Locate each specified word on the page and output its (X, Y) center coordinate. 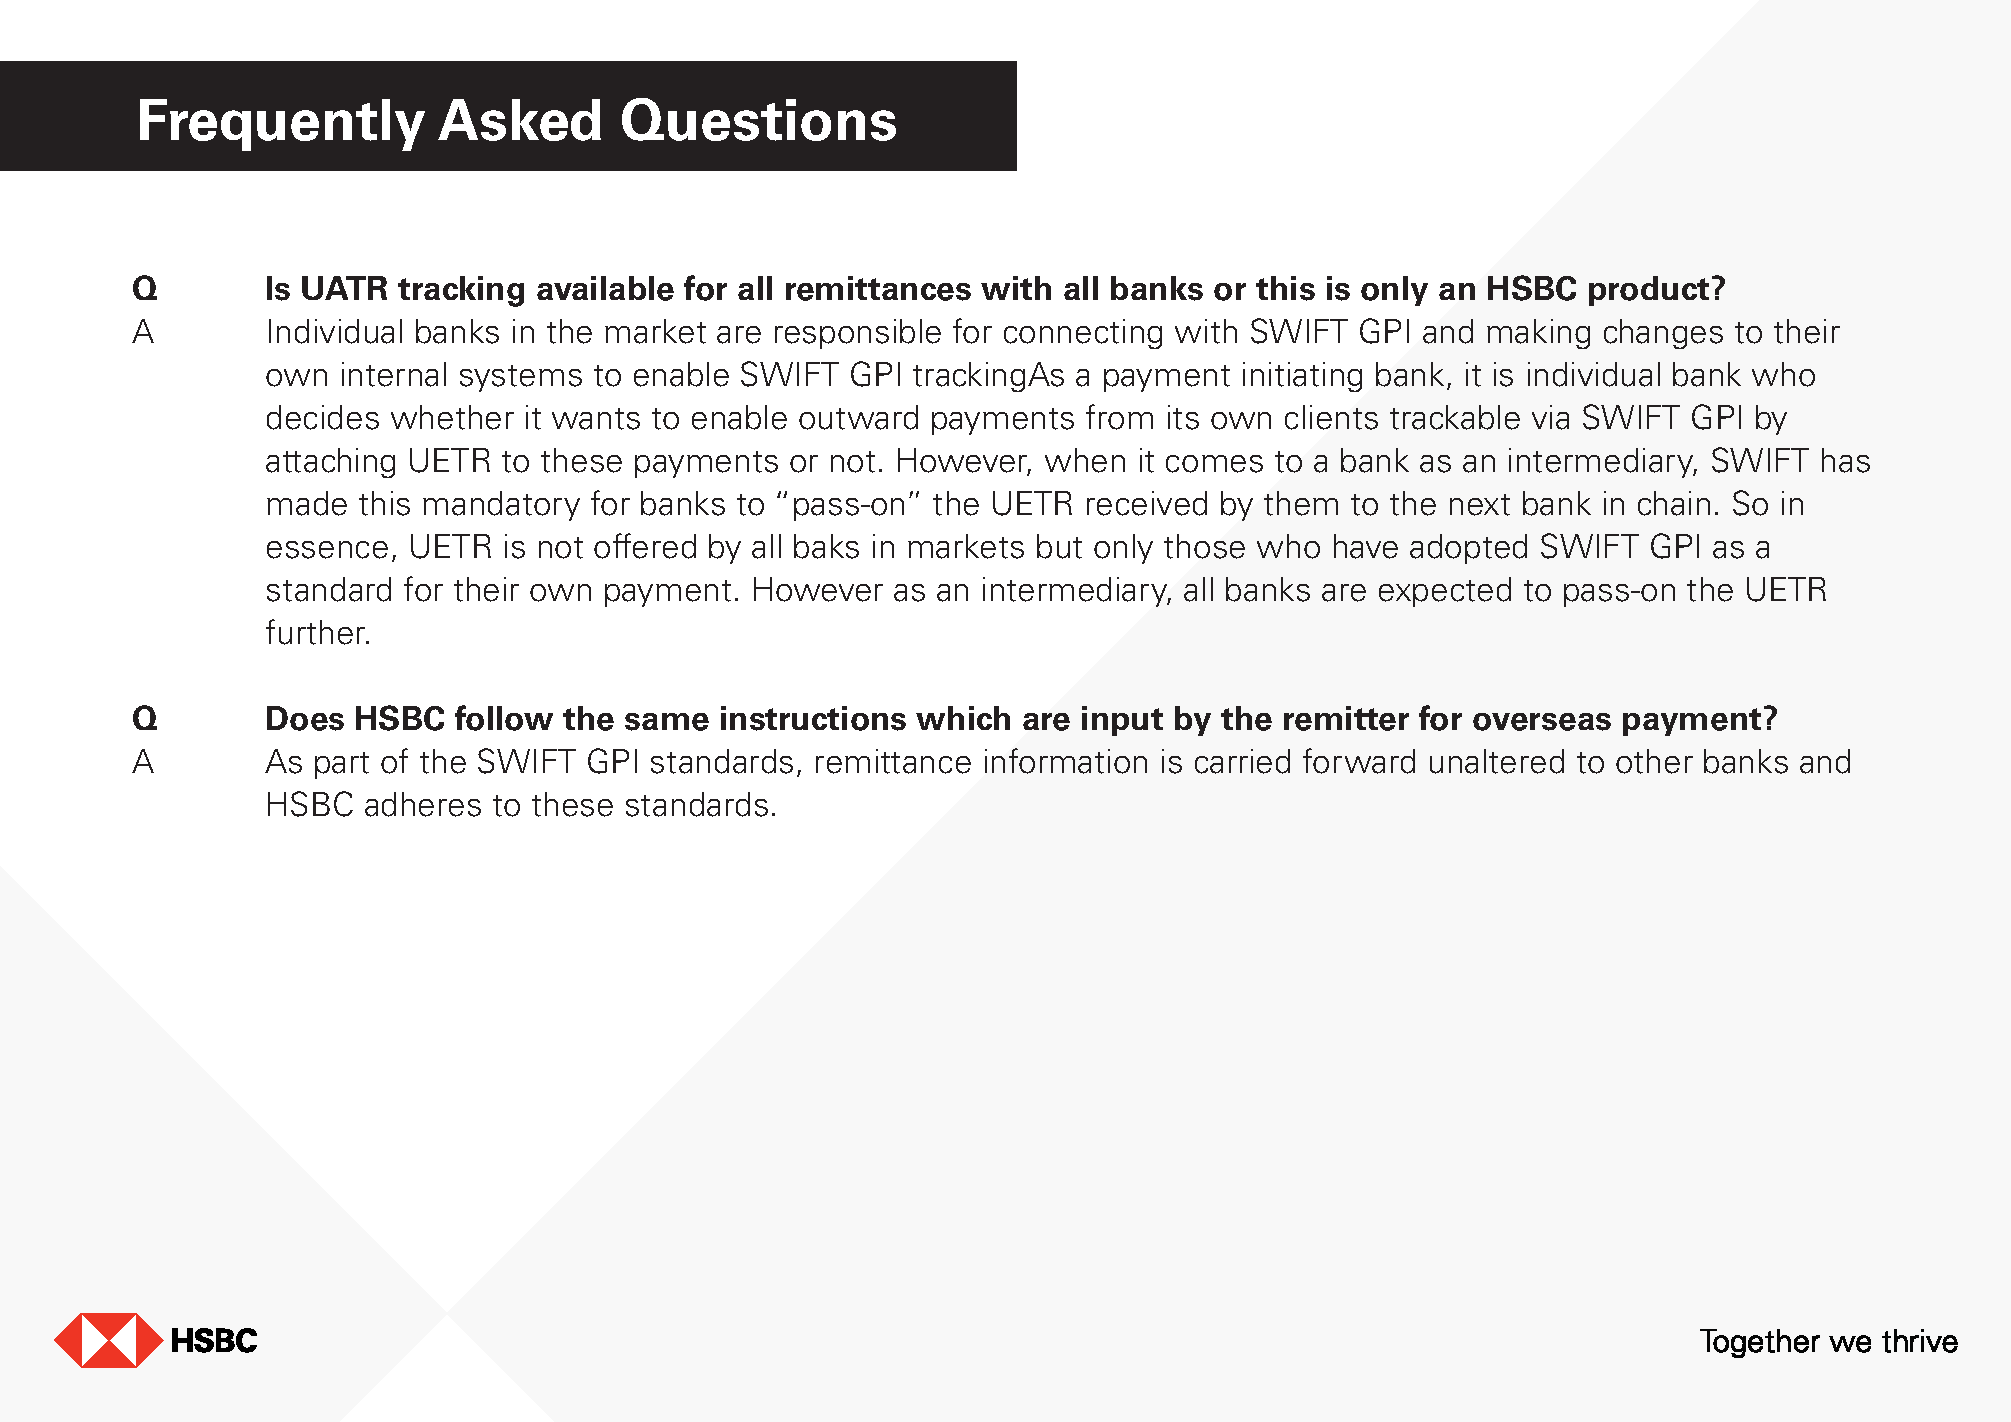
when (1085, 460)
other (1654, 761)
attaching (330, 463)
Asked (519, 120)
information (1066, 761)
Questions (759, 119)
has (1846, 460)
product (1651, 291)
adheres (423, 804)
